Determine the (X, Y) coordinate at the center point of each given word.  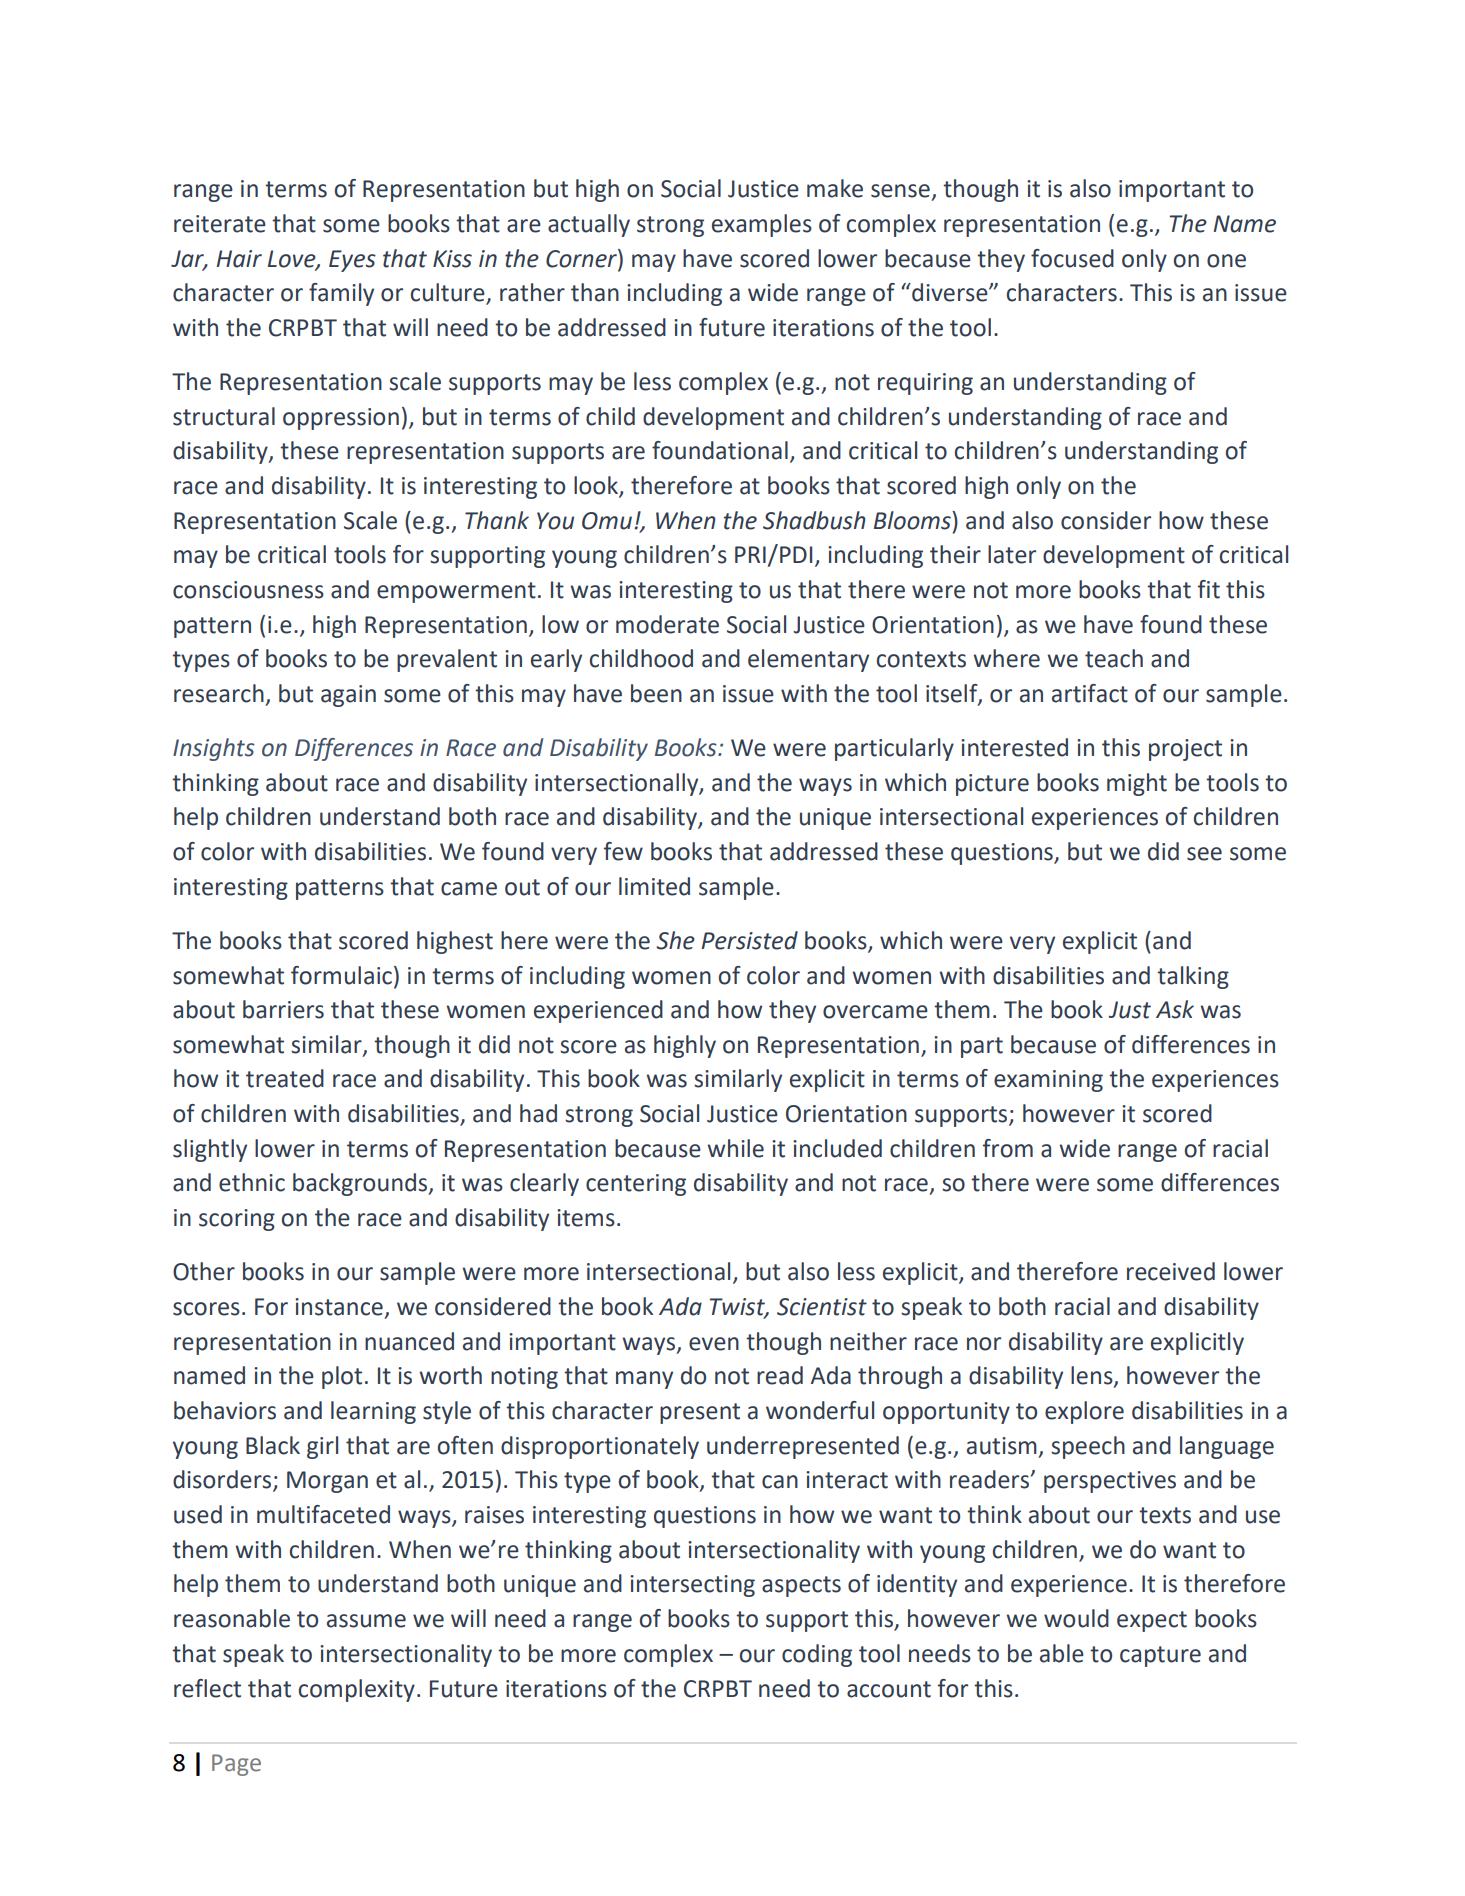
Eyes (352, 261)
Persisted (750, 940)
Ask (1175, 1009)
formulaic (341, 975)
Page (236, 1765)
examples (762, 225)
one (1226, 261)
